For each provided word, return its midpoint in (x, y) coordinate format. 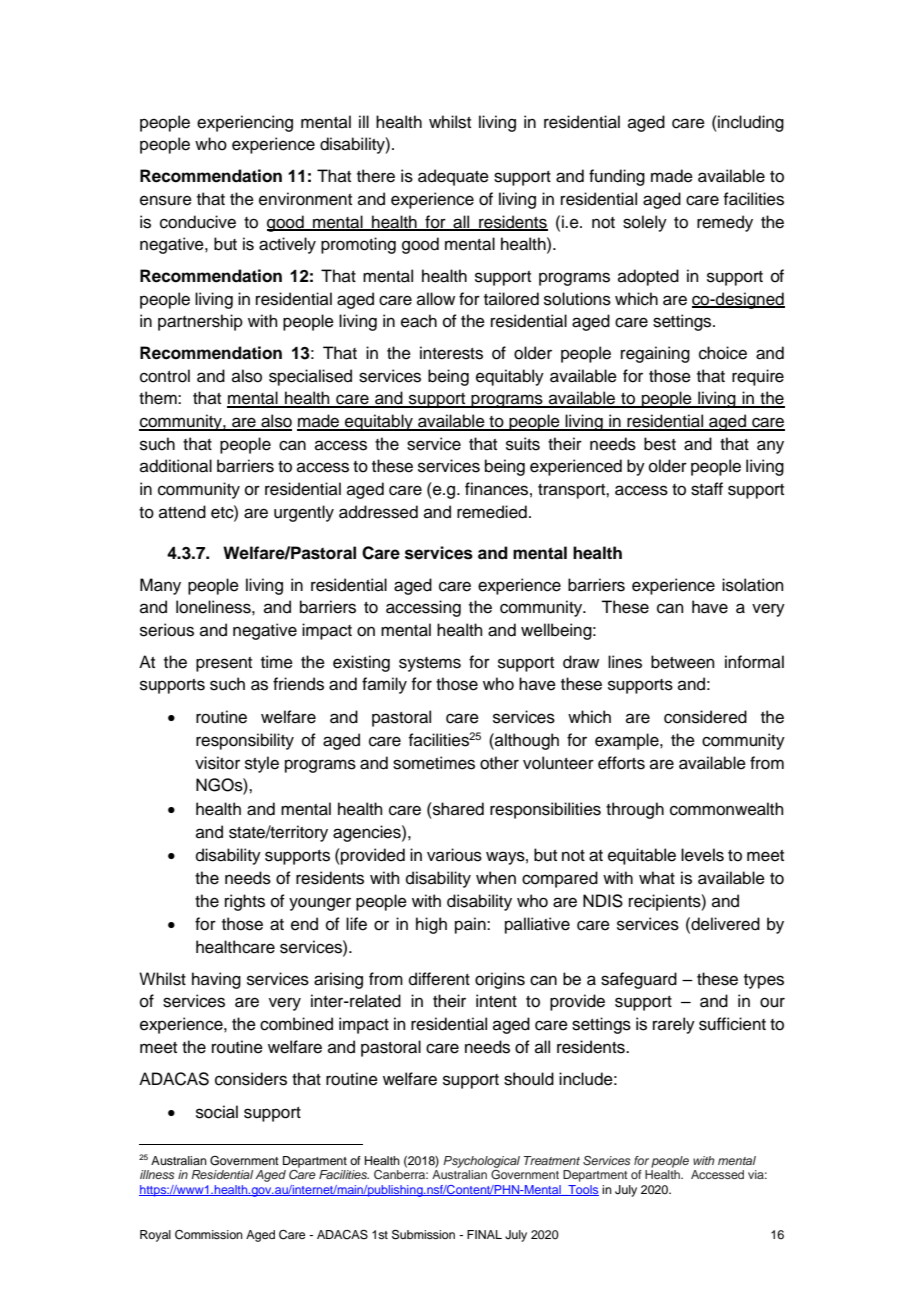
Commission (209, 1235)
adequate (453, 177)
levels (702, 855)
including (750, 123)
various (454, 855)
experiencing (245, 123)
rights (245, 902)
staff (707, 489)
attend (182, 512)
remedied (492, 512)
